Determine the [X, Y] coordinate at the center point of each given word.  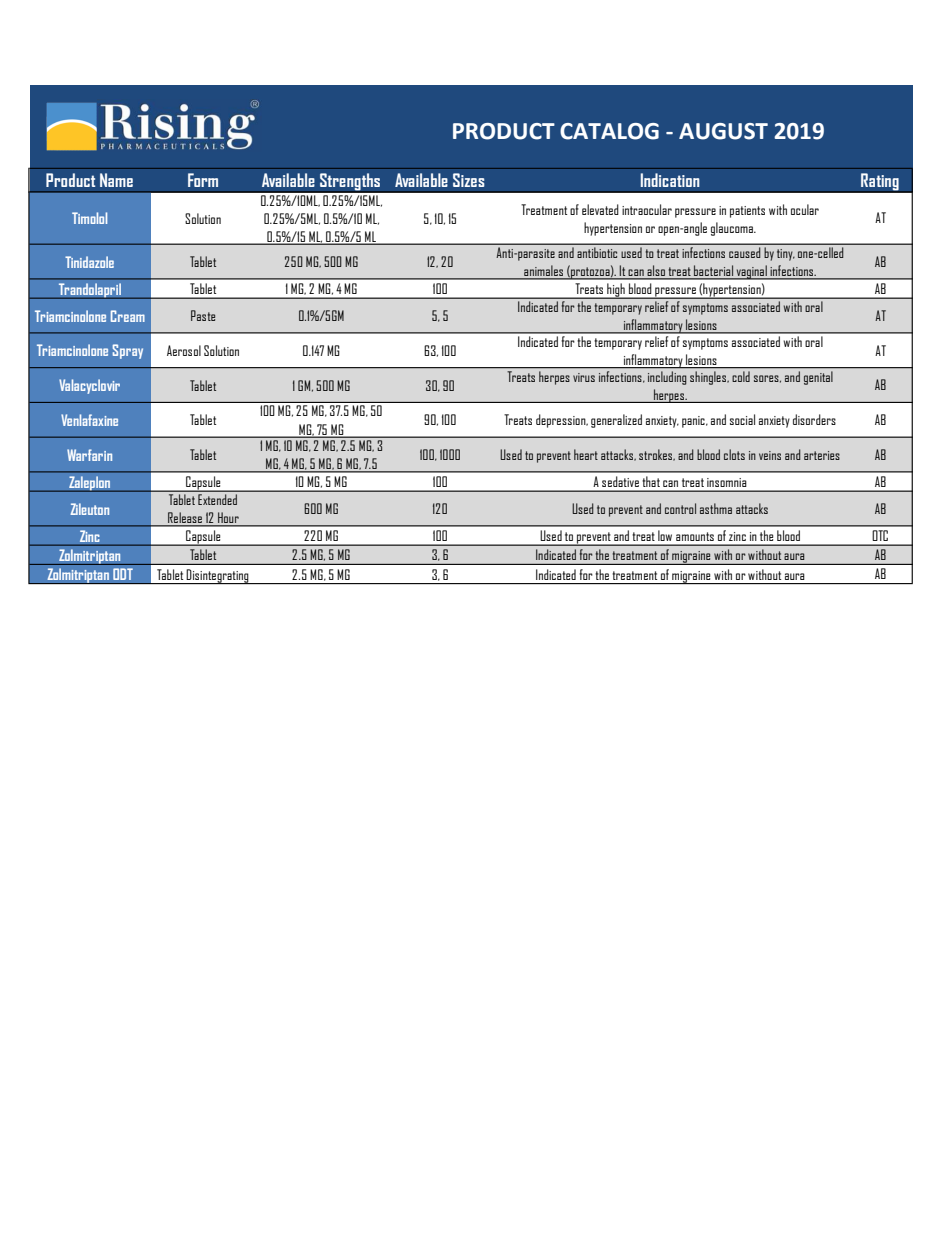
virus [584, 377]
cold [741, 376]
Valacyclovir [89, 386]
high [616, 291]
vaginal [751, 272]
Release [185, 519]
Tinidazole [89, 262]
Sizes [469, 180]
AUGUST [723, 131]
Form [203, 180]
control [680, 508]
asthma [716, 508]
